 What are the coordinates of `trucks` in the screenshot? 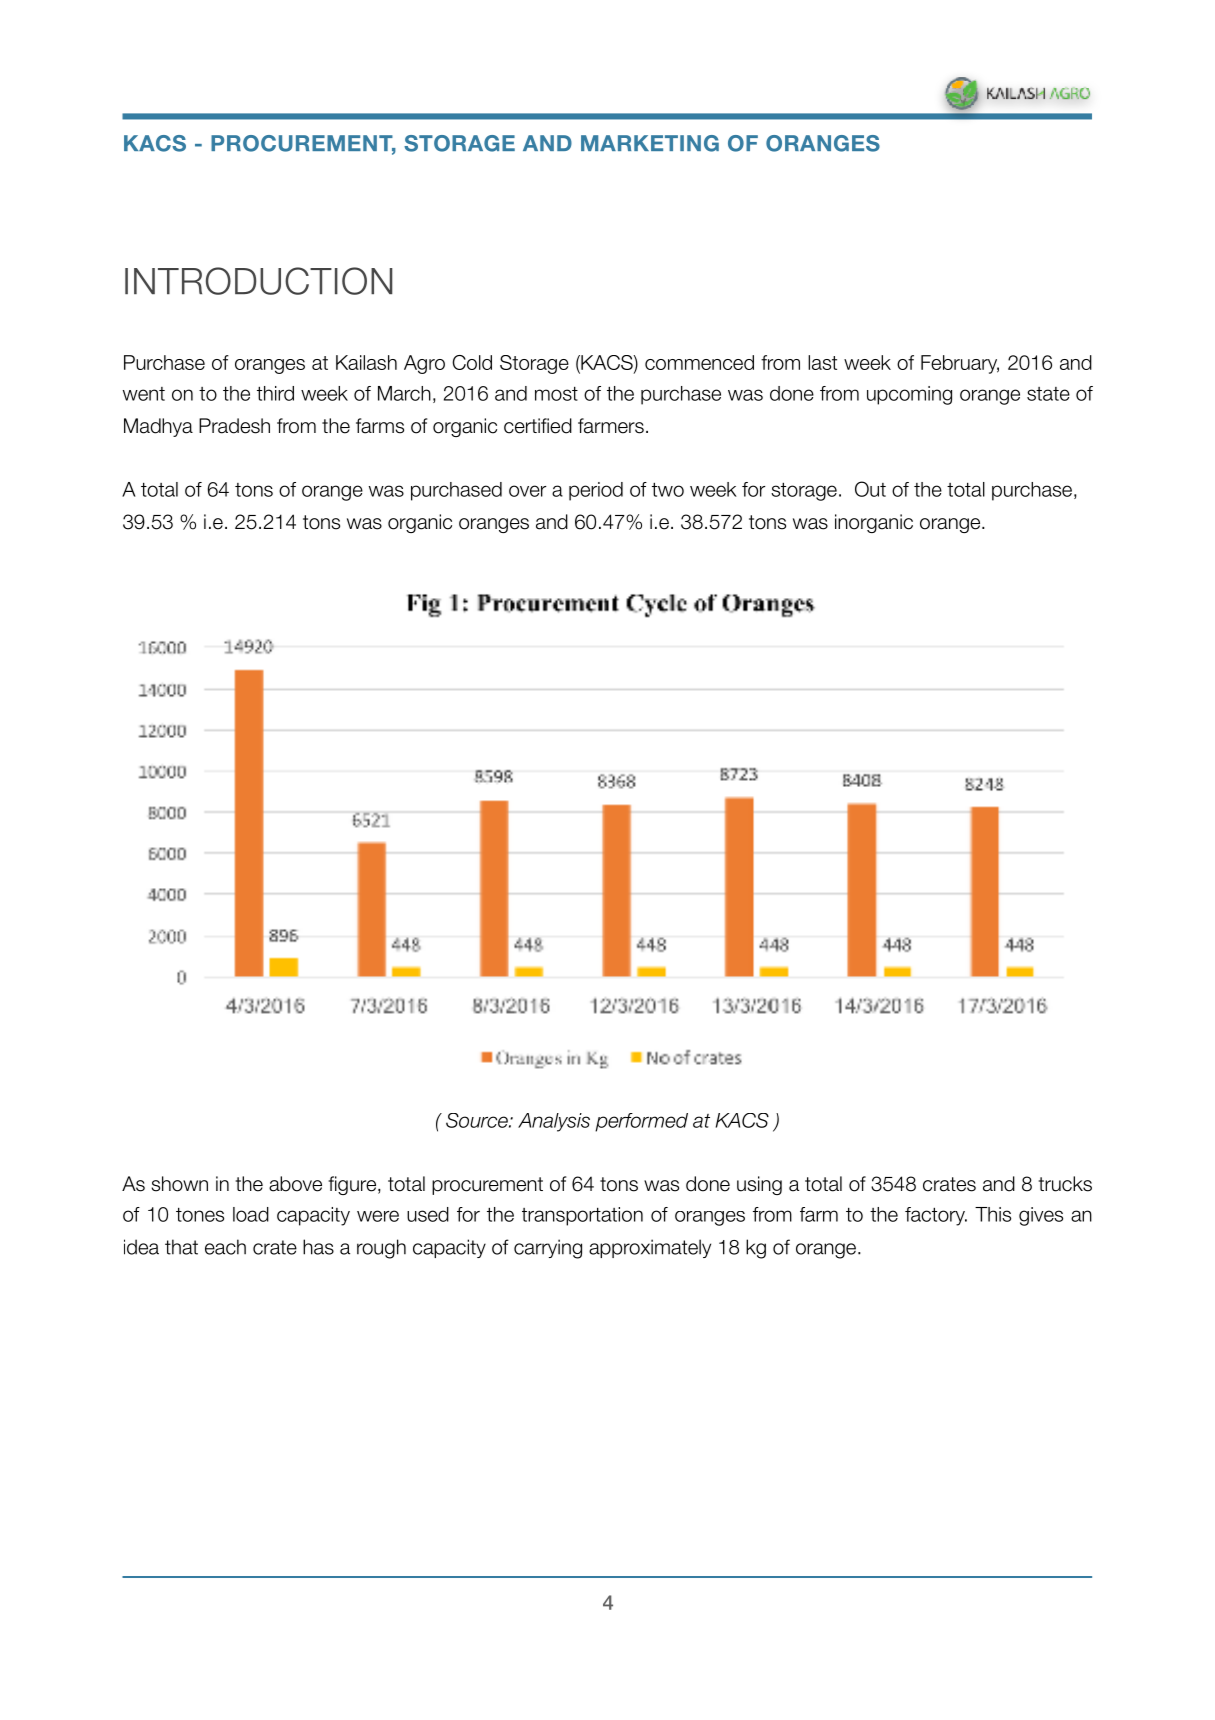 It's located at (1065, 1184).
